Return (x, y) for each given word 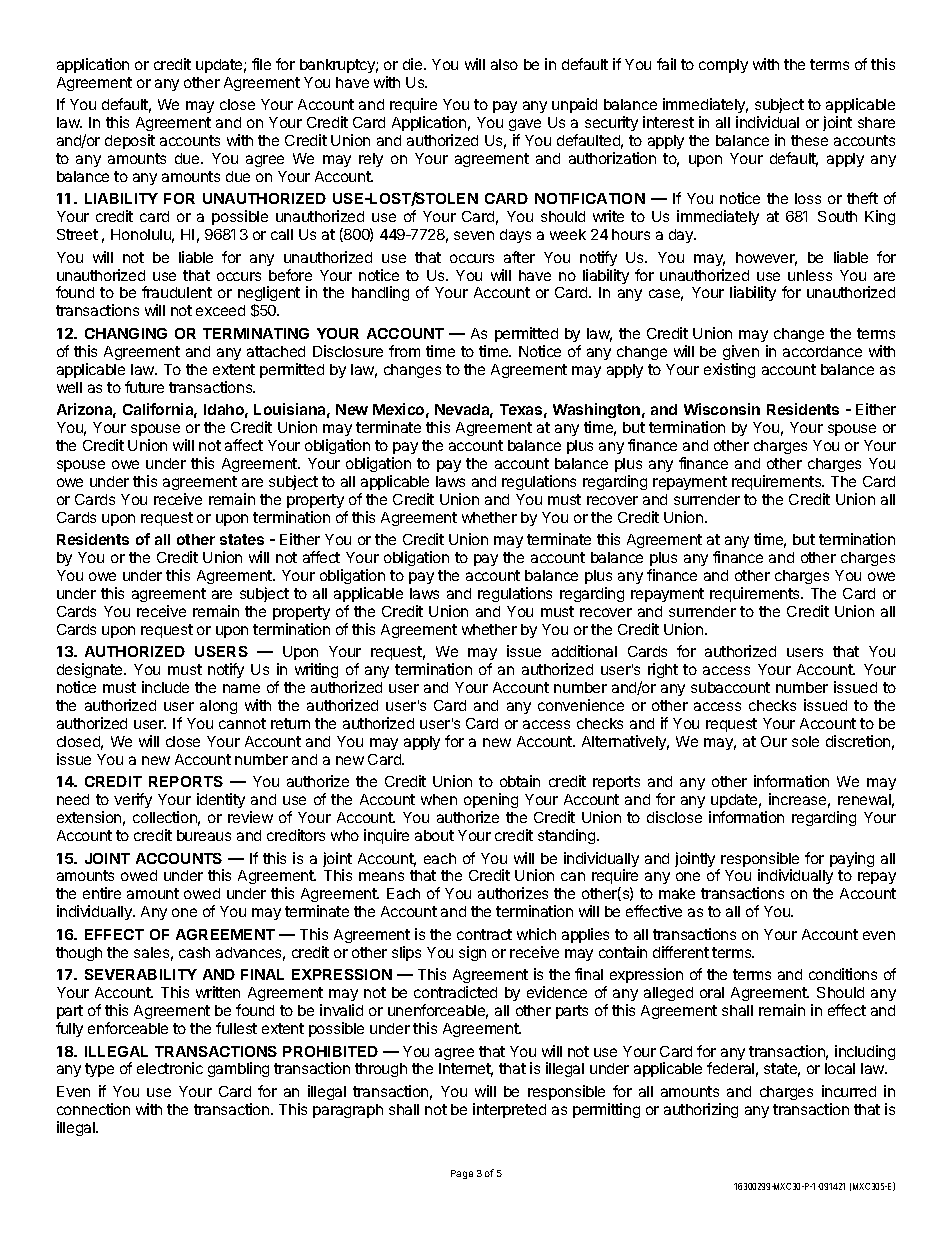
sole (805, 741)
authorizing (701, 1110)
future (144, 387)
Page (462, 1174)
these (809, 140)
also (504, 64)
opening (491, 802)
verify (133, 800)
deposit (130, 141)
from (404, 351)
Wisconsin (722, 409)
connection (93, 1109)
